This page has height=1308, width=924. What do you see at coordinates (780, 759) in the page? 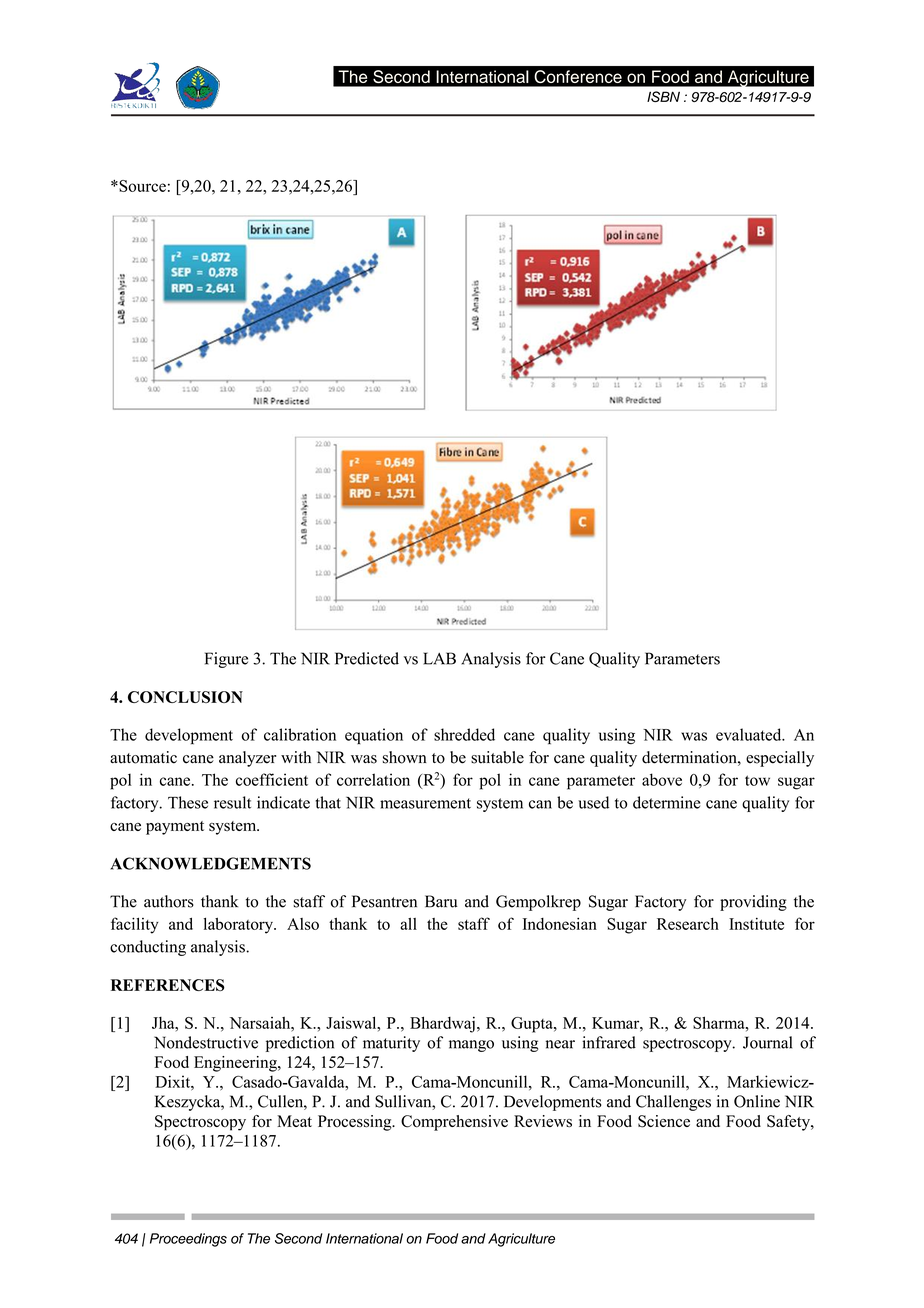
I see `especially` at bounding box center [780, 759].
